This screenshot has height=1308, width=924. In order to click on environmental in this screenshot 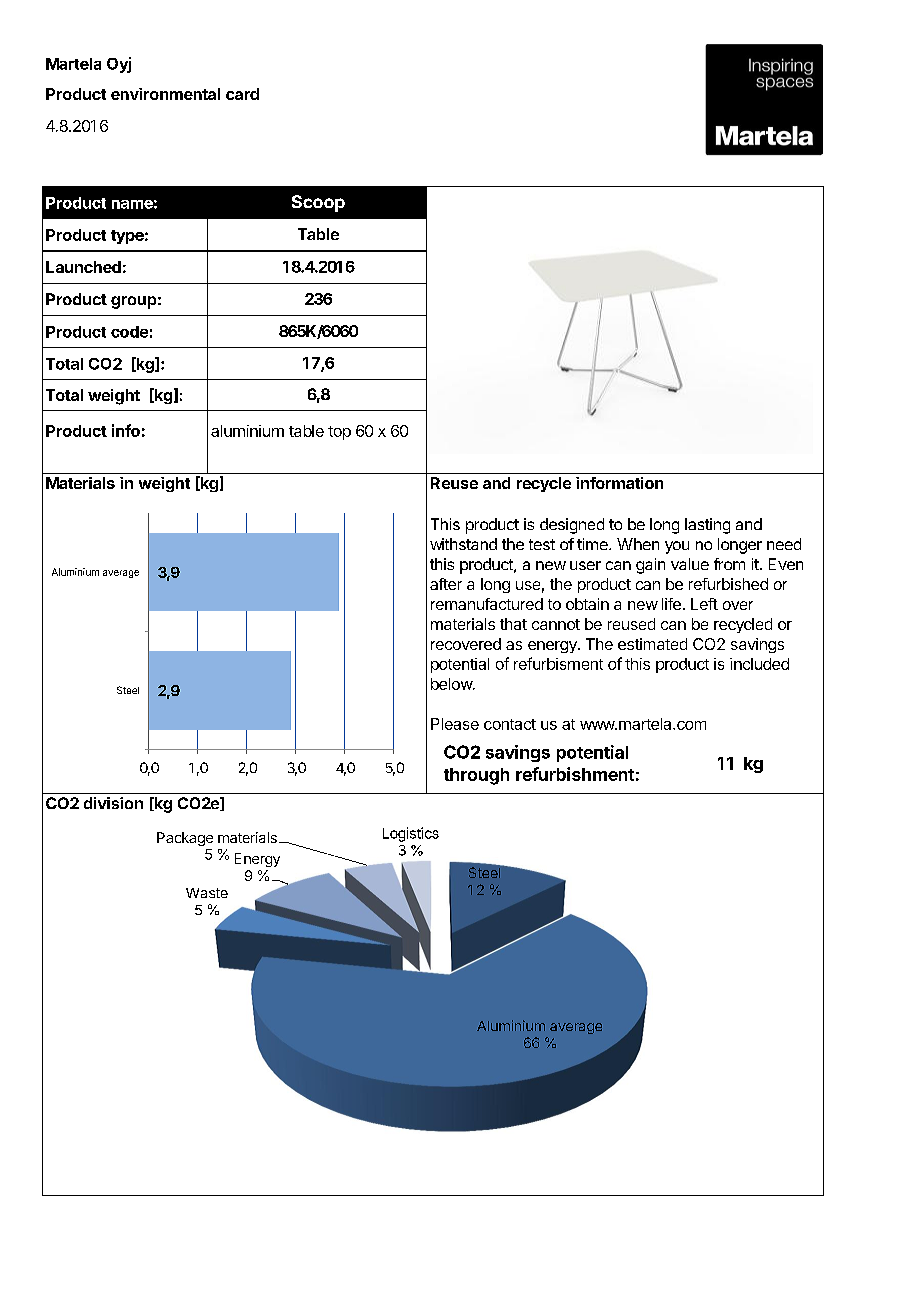, I will do `click(165, 94)`.
